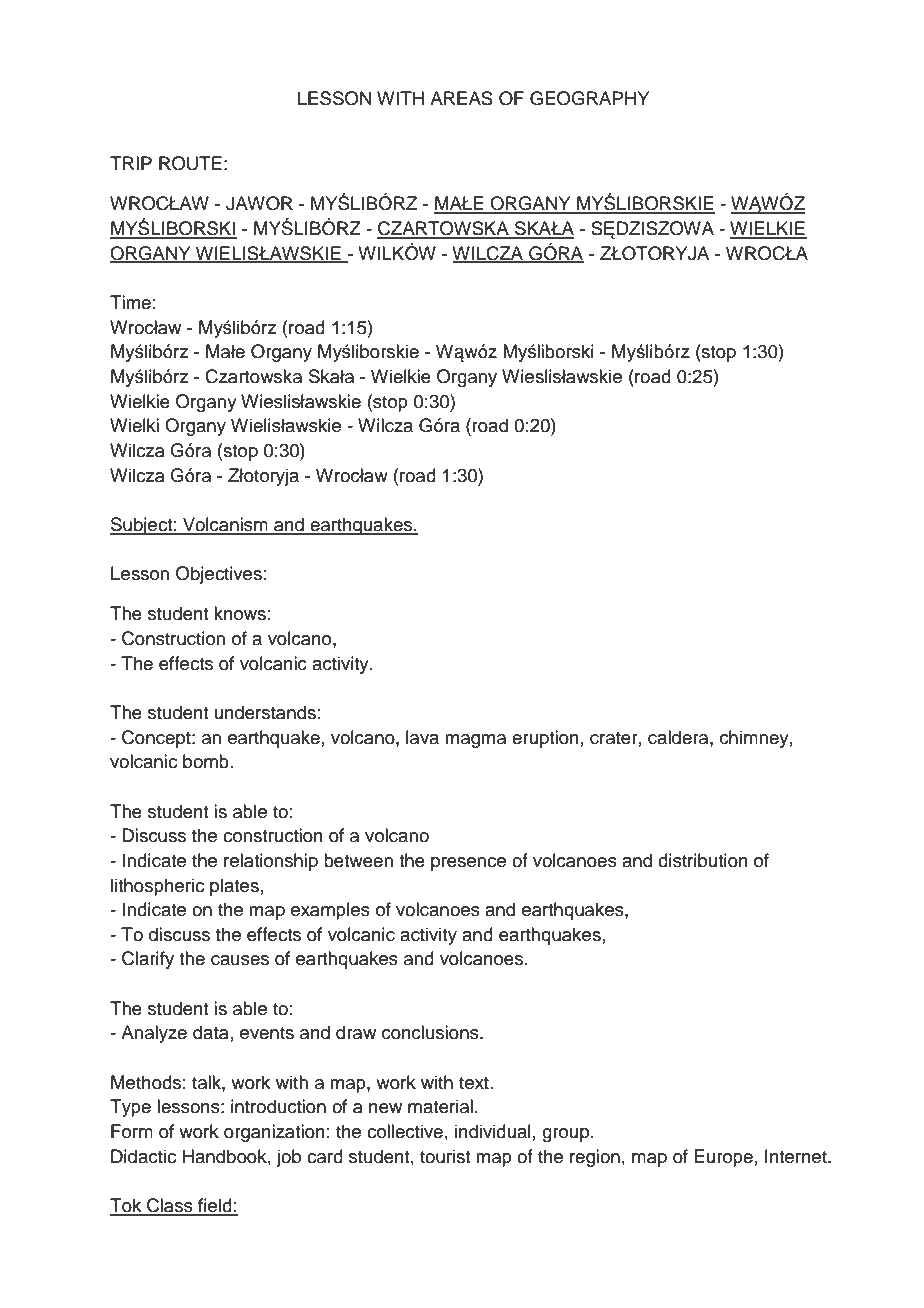 Image resolution: width=924 pixels, height=1308 pixels. I want to click on AREAS, so click(461, 98).
